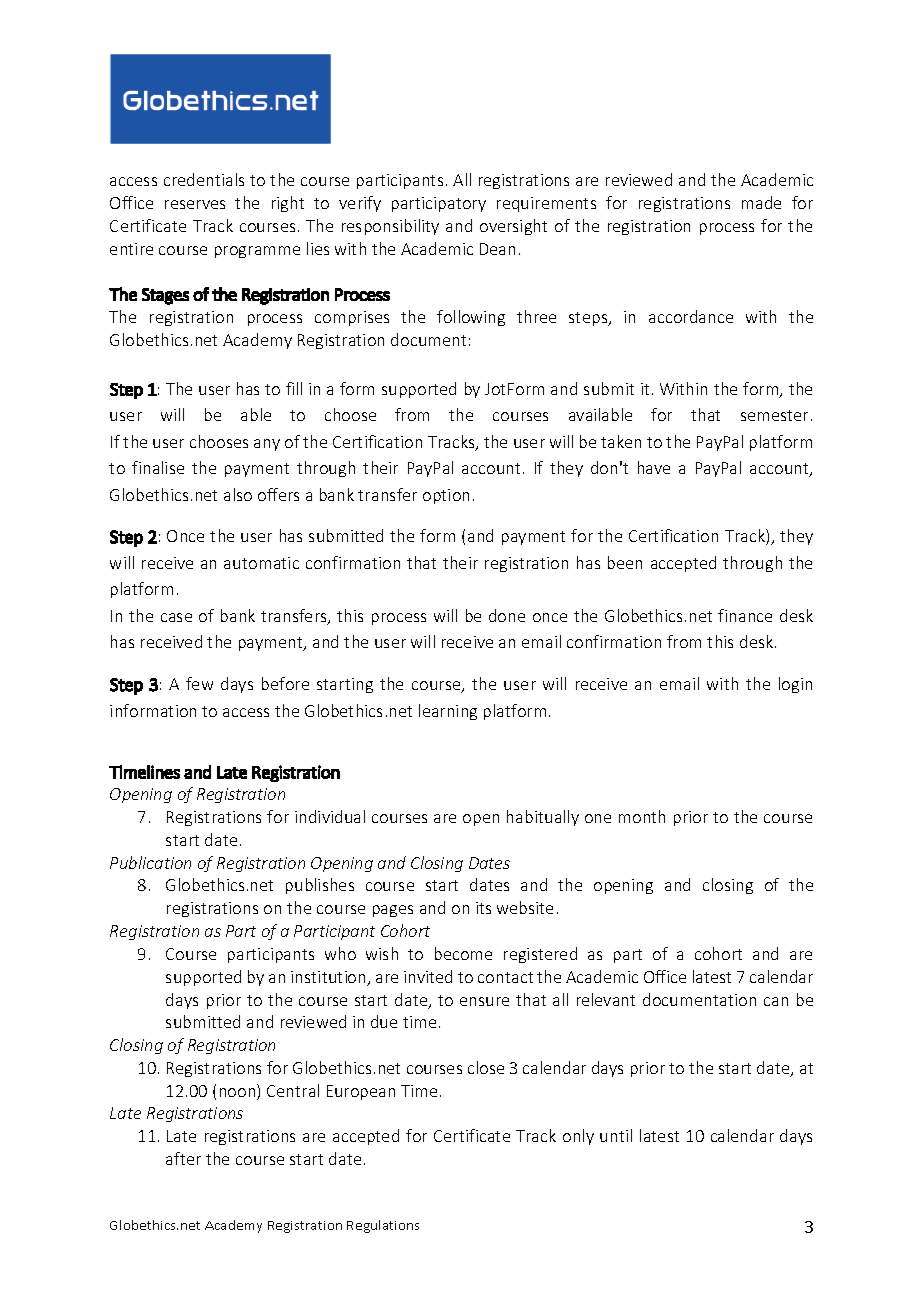  Describe the element at coordinates (642, 816) in the screenshot. I see `month` at that location.
